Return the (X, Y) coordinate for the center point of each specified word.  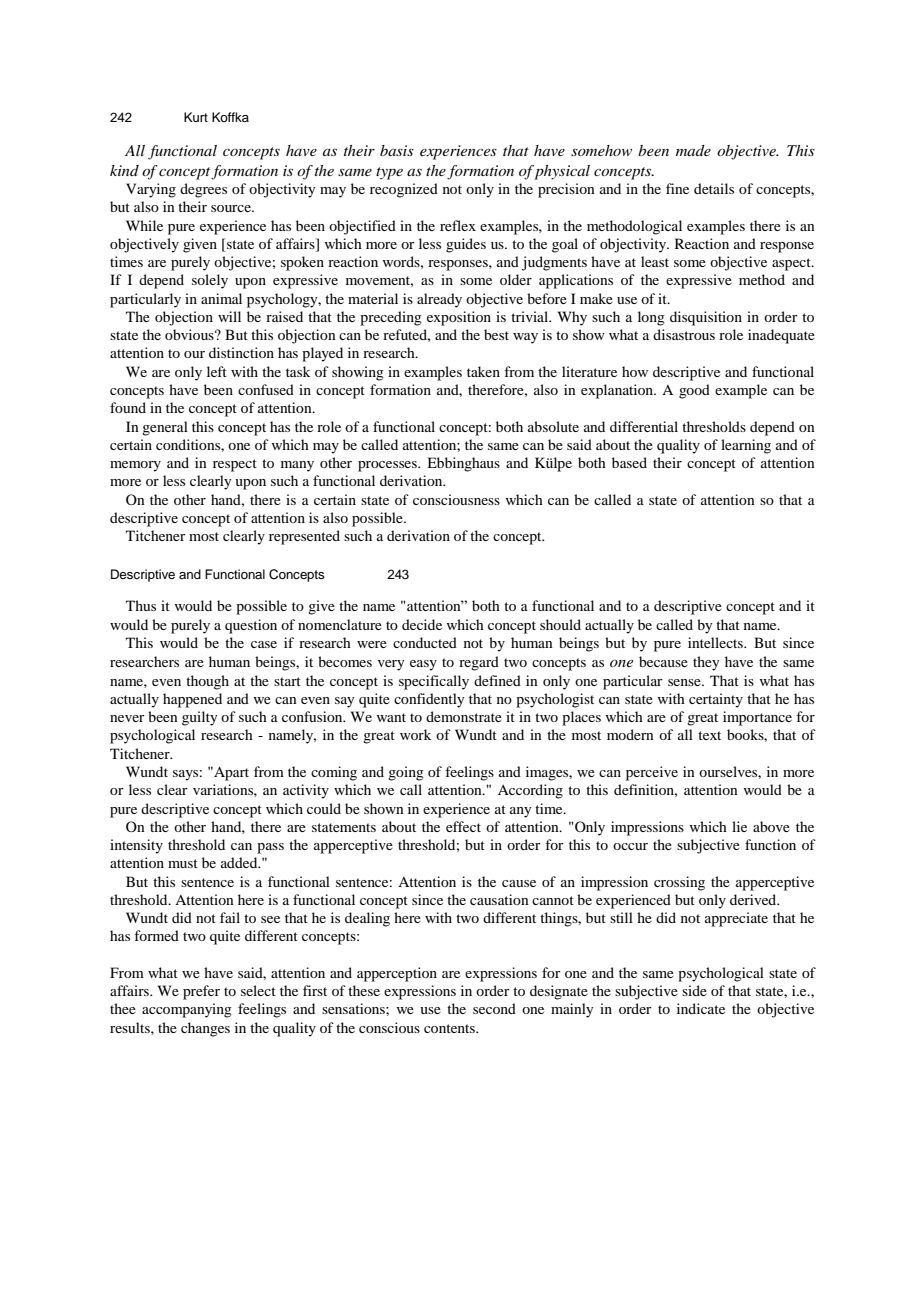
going (406, 773)
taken (483, 371)
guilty (199, 718)
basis (397, 150)
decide (422, 624)
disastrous (684, 334)
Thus (141, 605)
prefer (201, 992)
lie (739, 826)
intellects (716, 642)
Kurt (196, 117)
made (693, 150)
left (217, 371)
